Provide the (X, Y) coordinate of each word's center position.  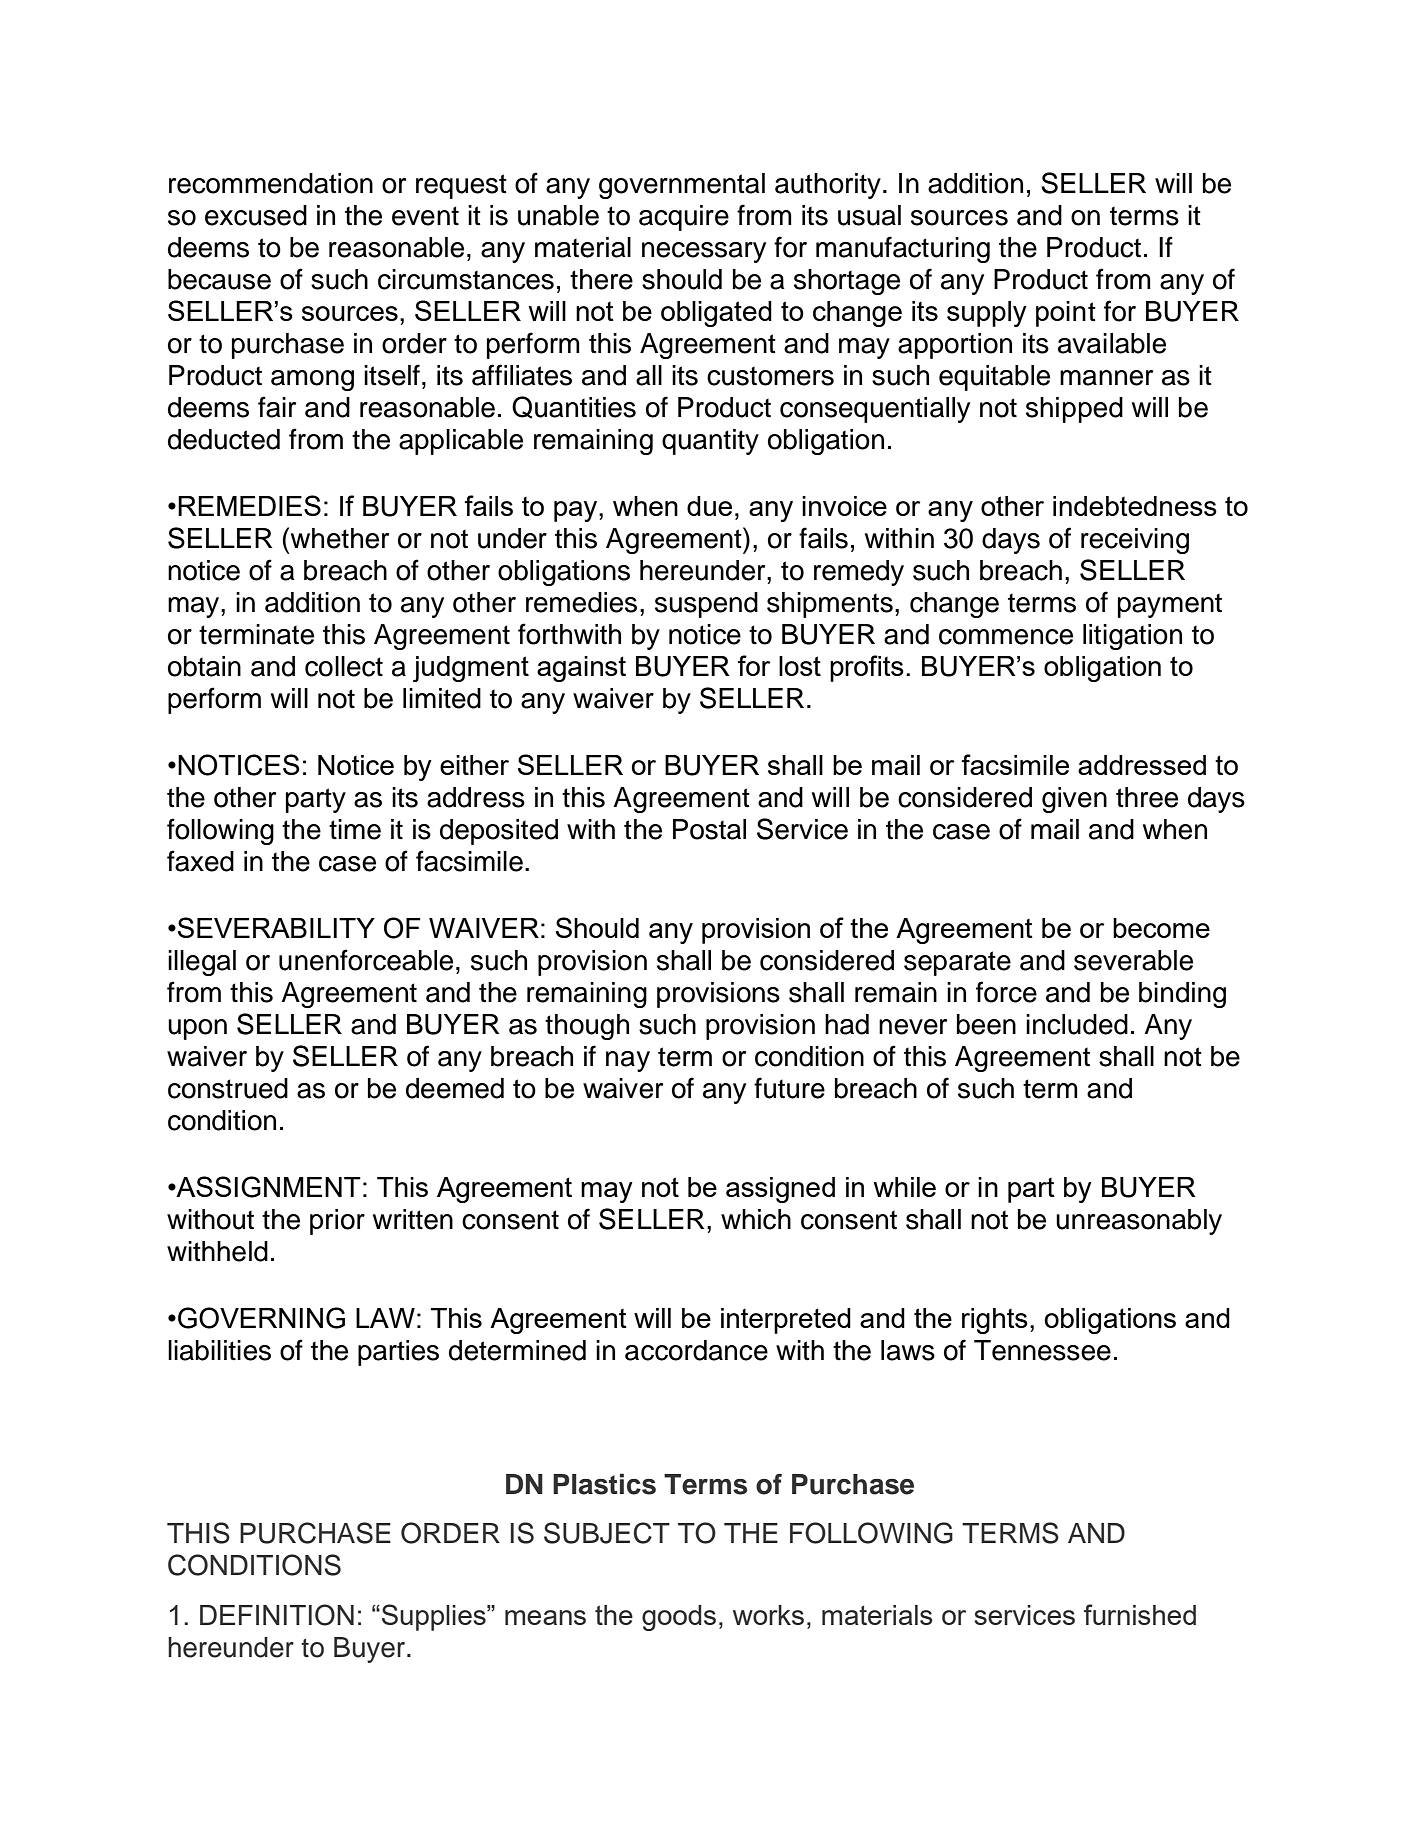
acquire (684, 218)
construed (228, 1088)
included (1077, 1024)
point (1066, 314)
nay (628, 1061)
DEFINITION (277, 1615)
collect (344, 666)
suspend (706, 605)
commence (1006, 637)
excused (256, 215)
